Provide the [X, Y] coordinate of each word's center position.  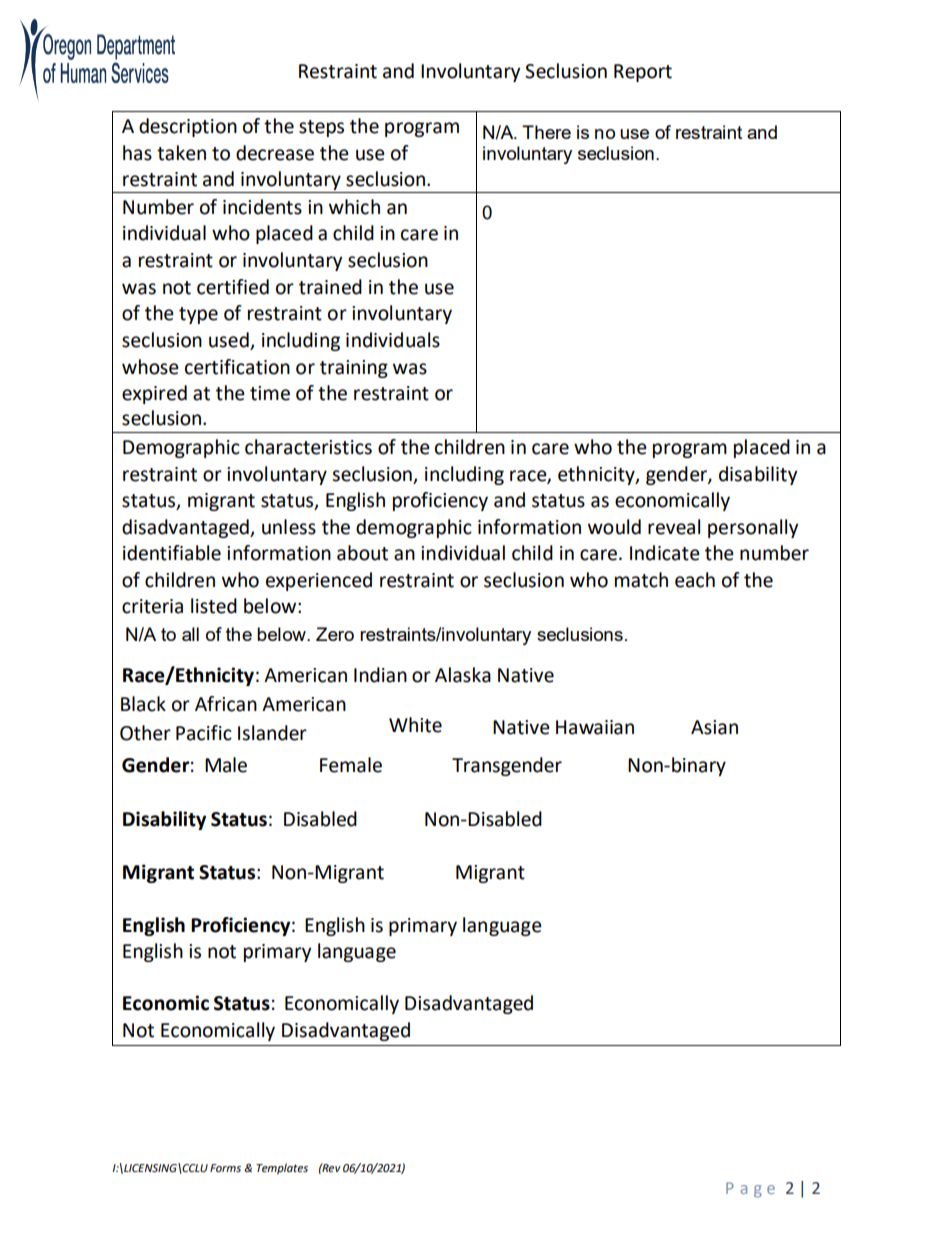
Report [643, 73]
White [415, 725]
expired [154, 394]
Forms [225, 1168]
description [188, 127]
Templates [282, 1169]
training [354, 369]
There [546, 132]
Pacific [204, 733]
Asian [714, 727]
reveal [674, 527]
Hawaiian [595, 727]
